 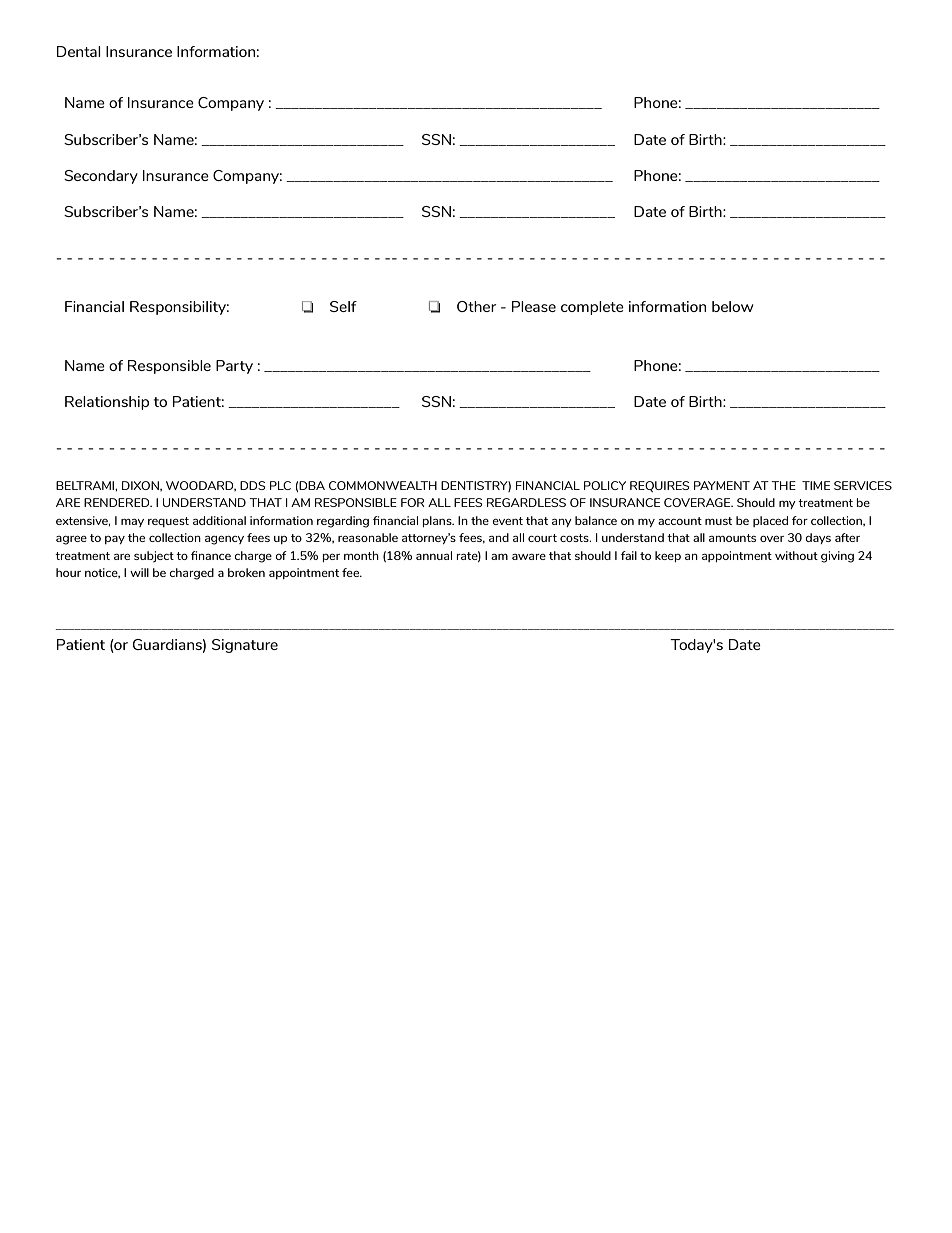 What do you see at coordinates (434, 555) in the image?
I see `annual` at bounding box center [434, 555].
